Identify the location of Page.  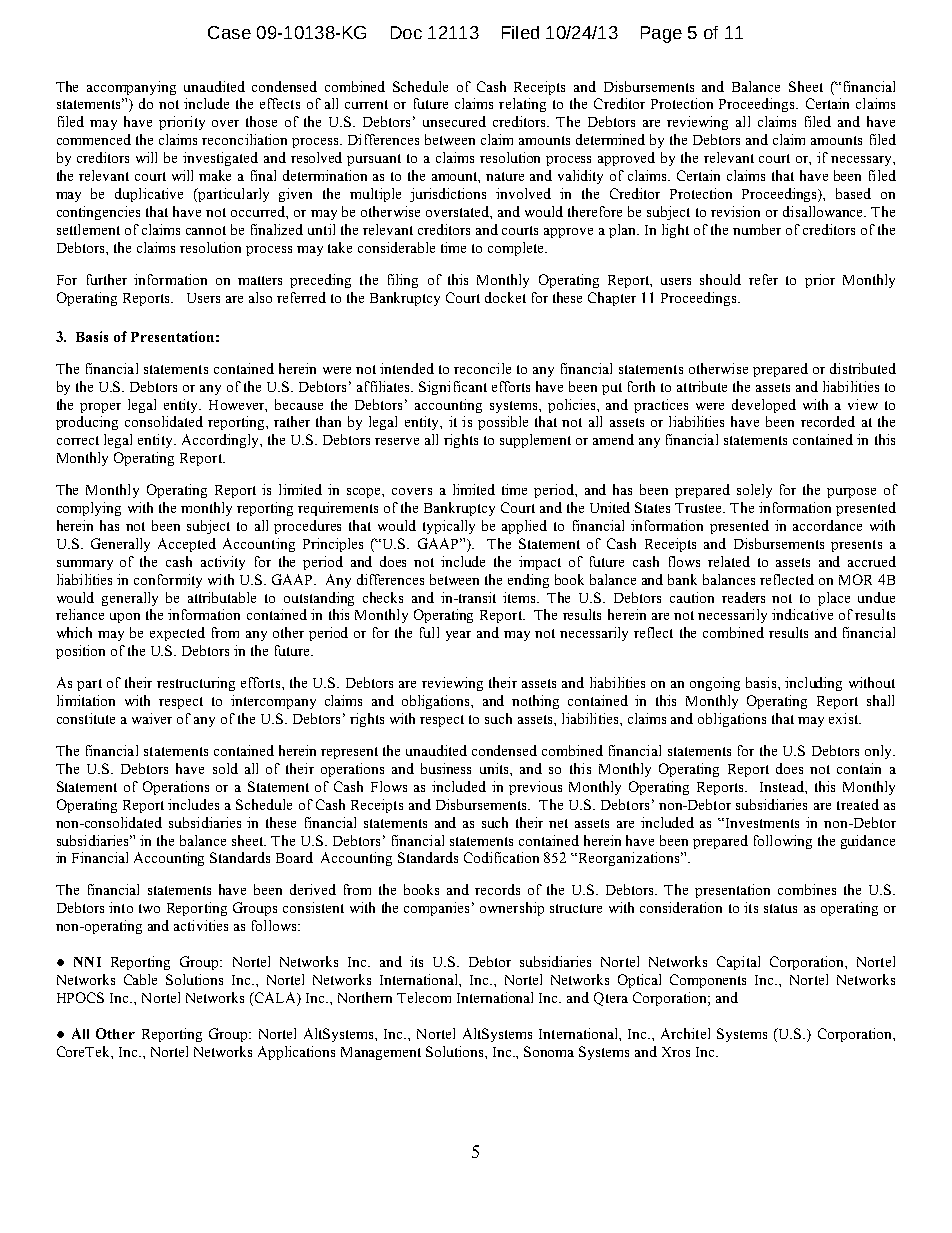
(661, 34).
